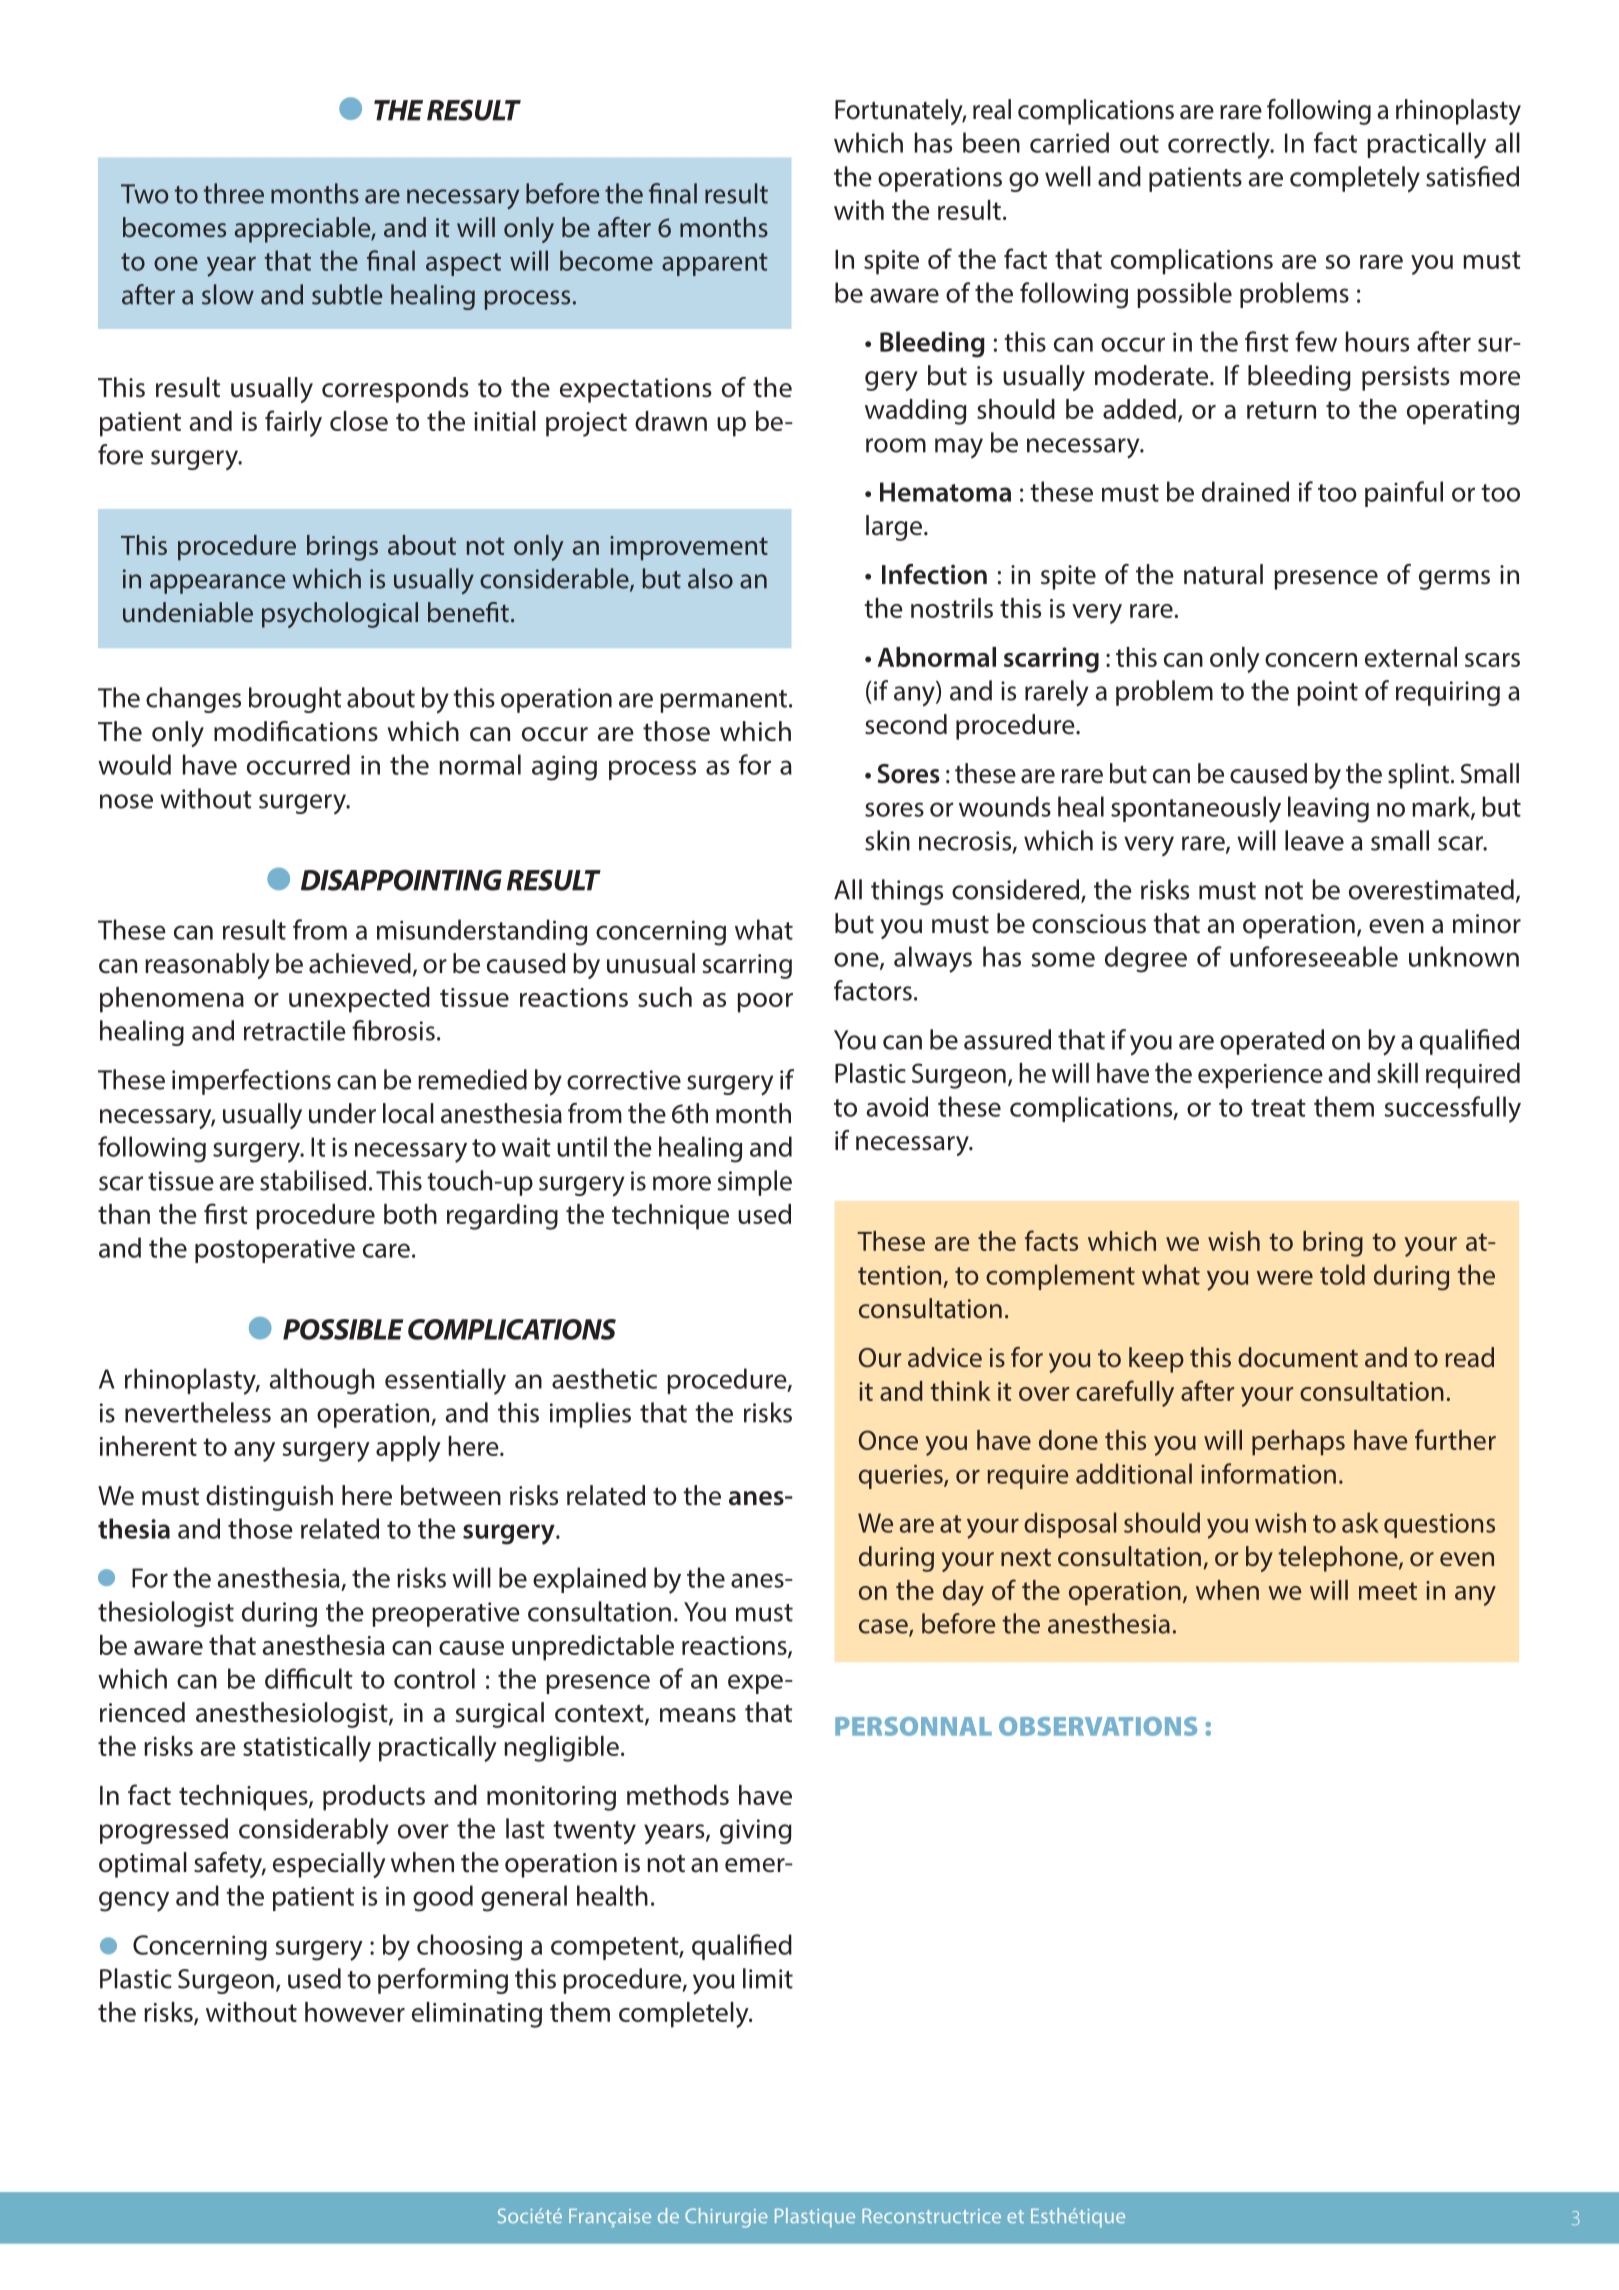 The image size is (1619, 2290). Describe the element at coordinates (234, 193) in the page. I see `three` at that location.
